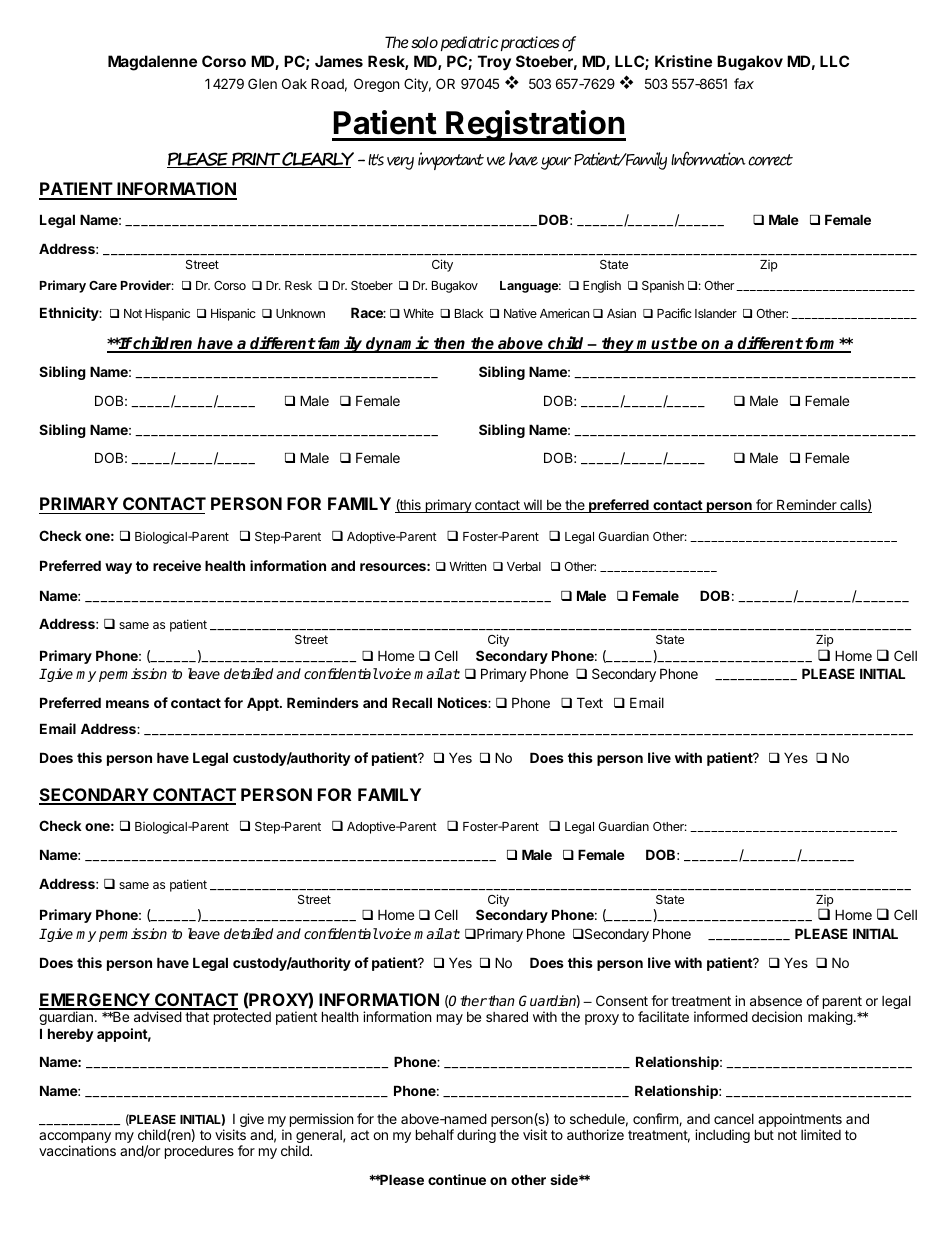  What do you see at coordinates (127, 704) in the screenshot?
I see `means` at bounding box center [127, 704].
